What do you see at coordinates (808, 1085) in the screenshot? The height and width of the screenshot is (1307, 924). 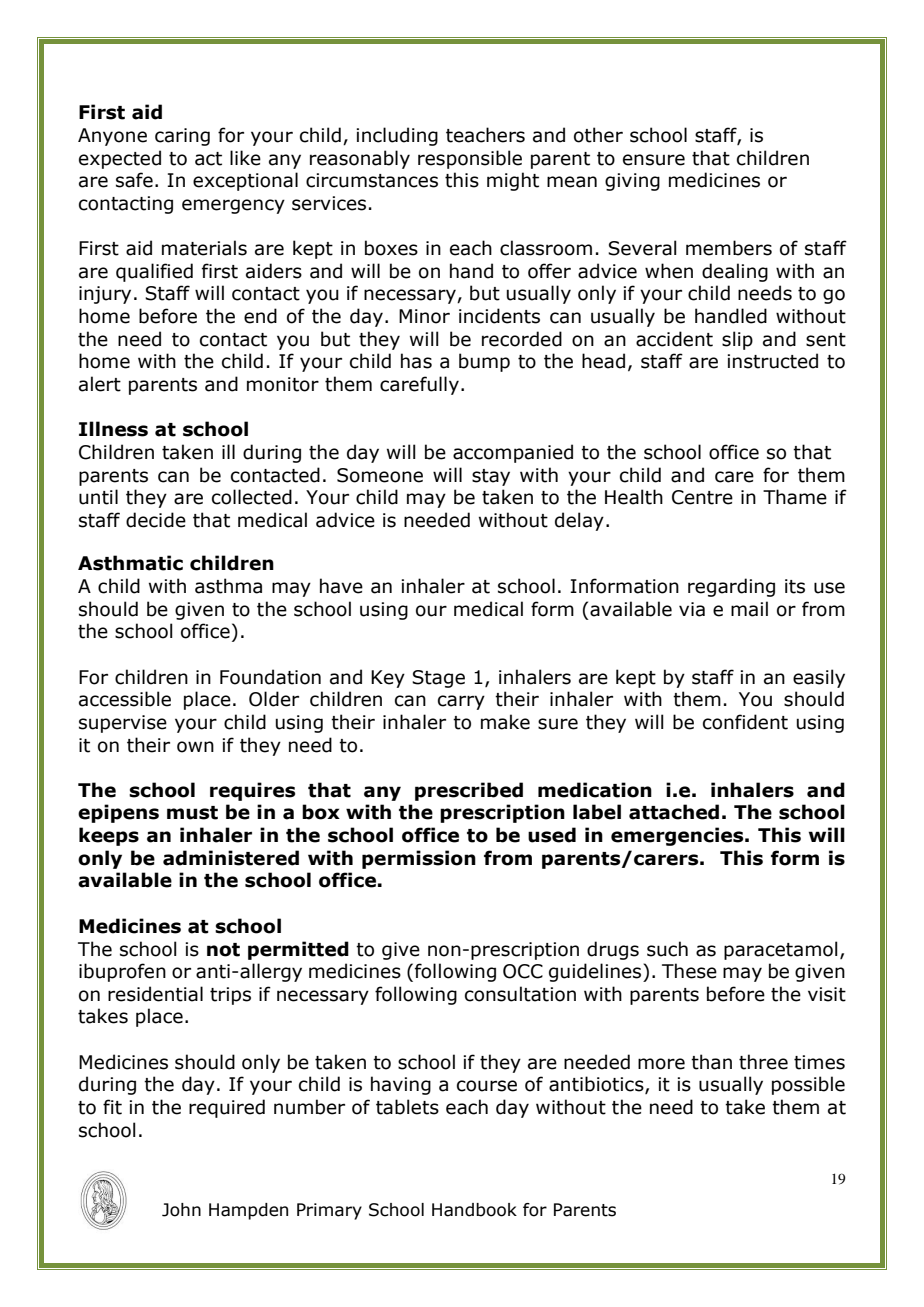 I see `possible` at bounding box center [808, 1085].
